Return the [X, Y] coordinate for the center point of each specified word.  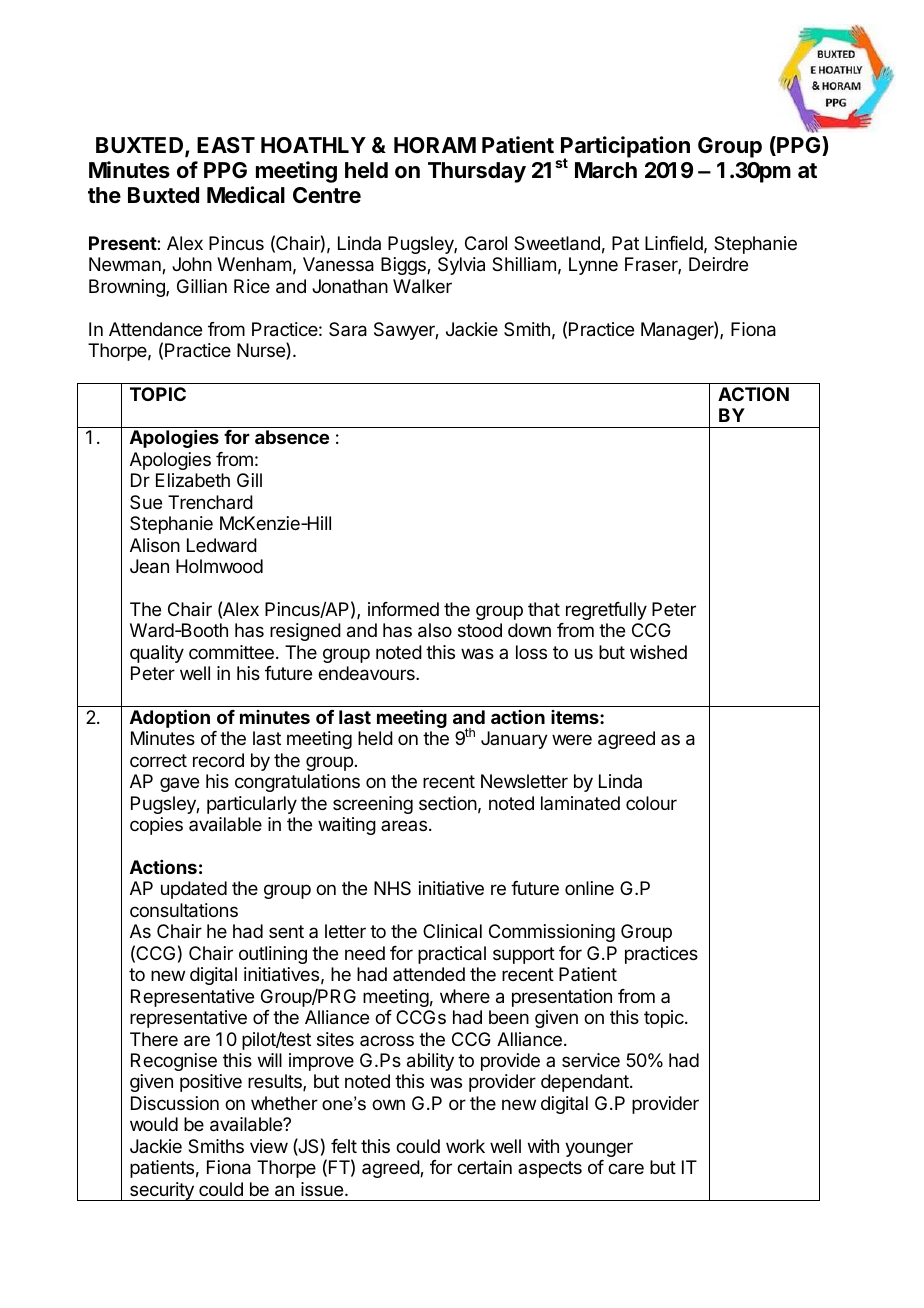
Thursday [477, 172]
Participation [625, 148]
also [435, 630]
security [162, 1191]
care [626, 1169]
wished [658, 652]
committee [231, 652]
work [465, 1146]
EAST [226, 145]
